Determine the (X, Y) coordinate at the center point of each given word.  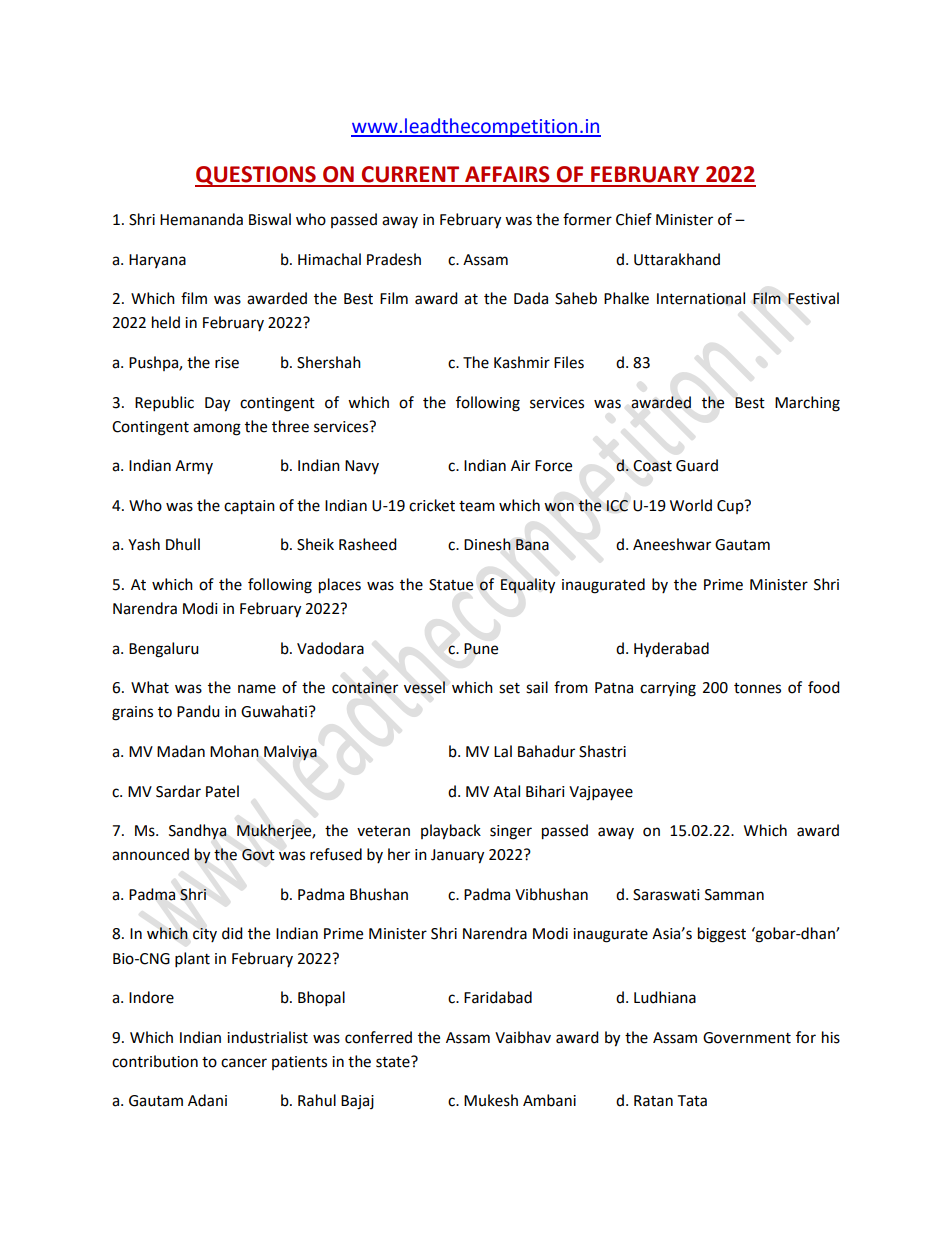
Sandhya (198, 832)
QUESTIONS (256, 176)
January (457, 856)
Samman (734, 895)
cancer (244, 1063)
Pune (481, 649)
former (587, 219)
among (217, 429)
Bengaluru (164, 650)
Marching (807, 404)
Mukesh (491, 1100)
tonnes (757, 688)
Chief (634, 219)
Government (747, 1038)
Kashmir (522, 362)
